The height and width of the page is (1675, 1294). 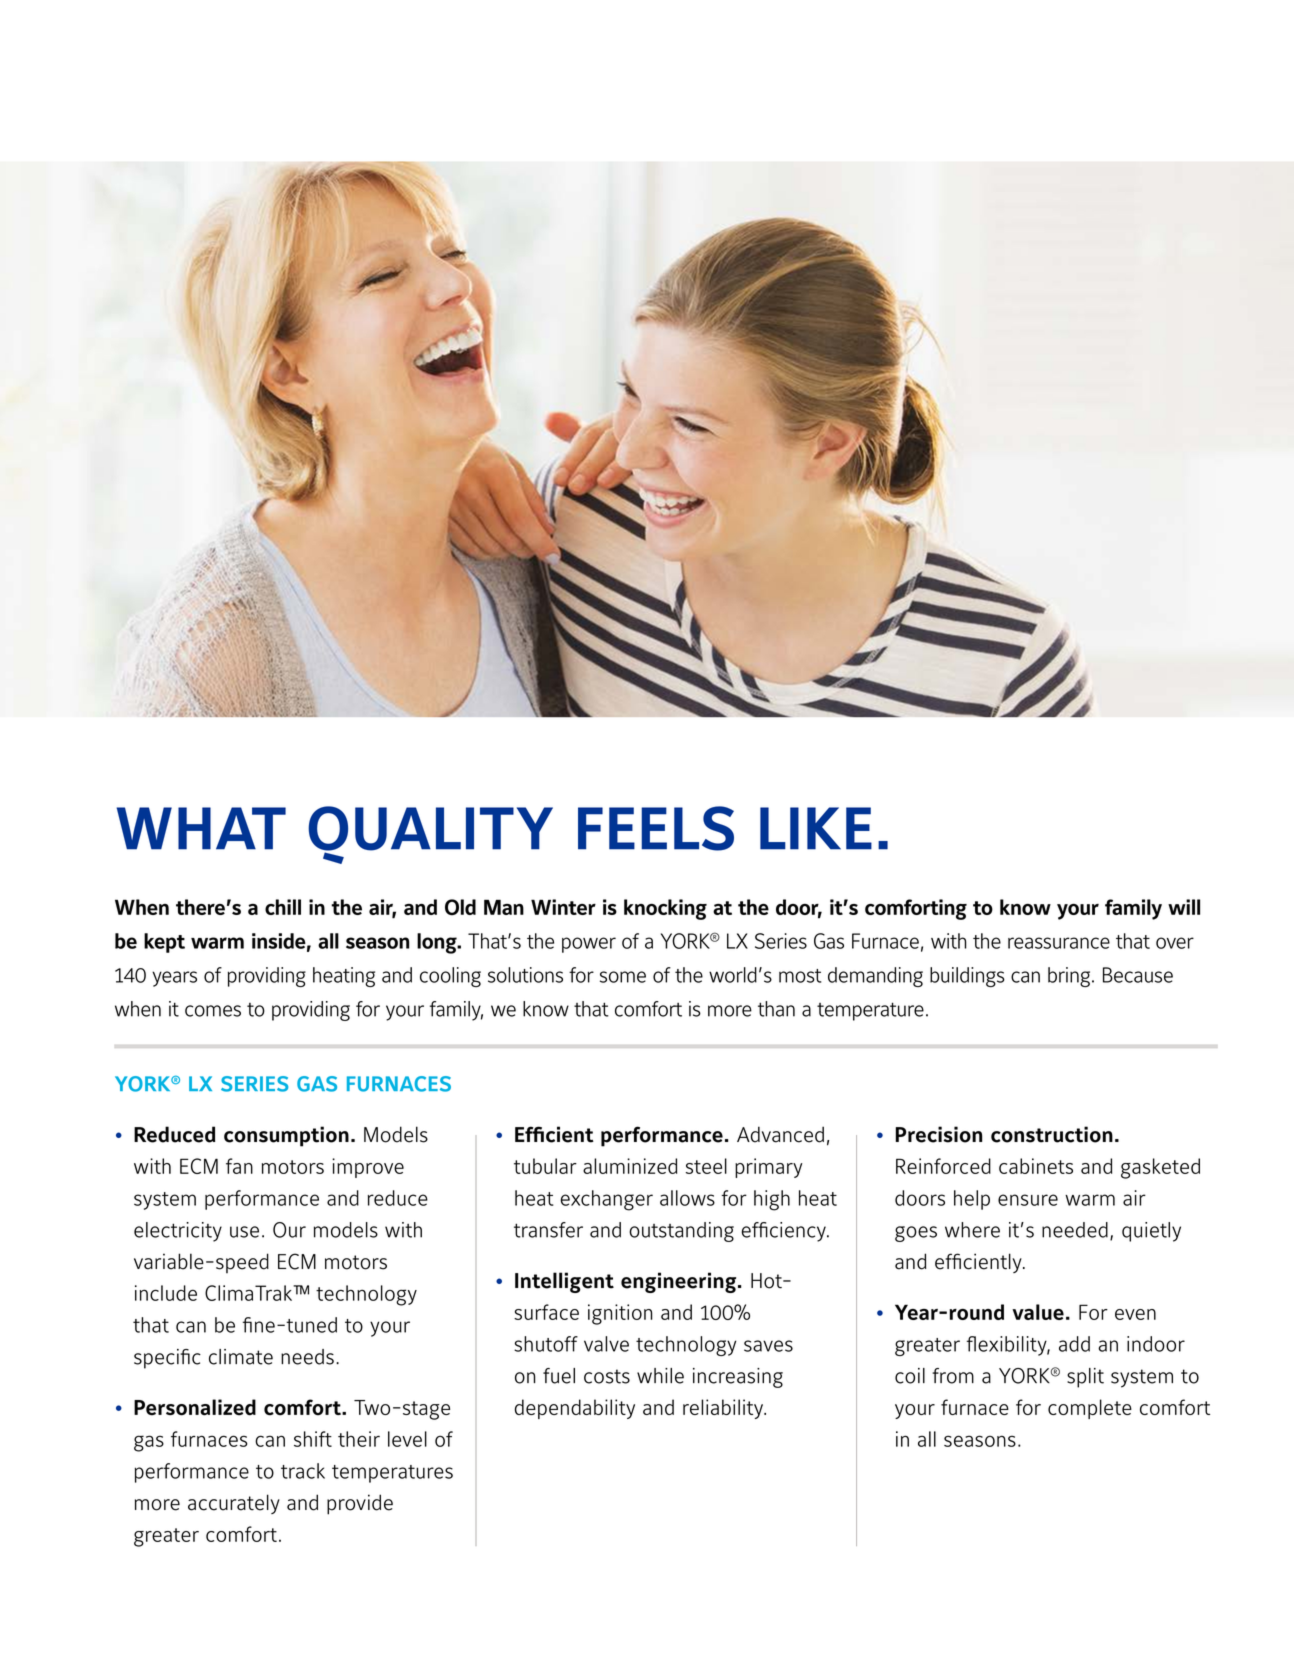 What do you see at coordinates (706, 1166) in the page?
I see `steel` at bounding box center [706, 1166].
